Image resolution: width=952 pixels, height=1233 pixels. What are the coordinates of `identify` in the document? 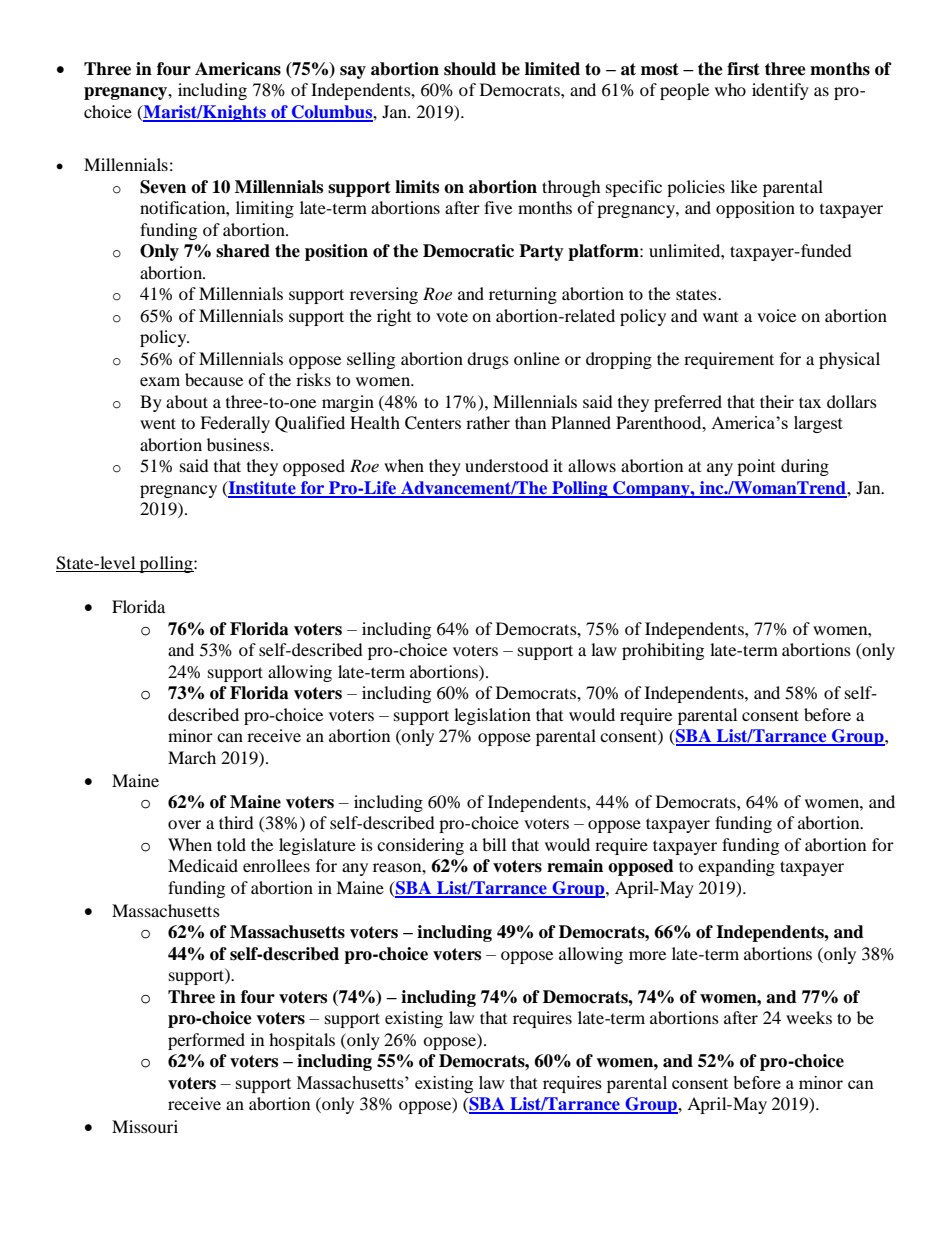 It's located at (780, 91).
